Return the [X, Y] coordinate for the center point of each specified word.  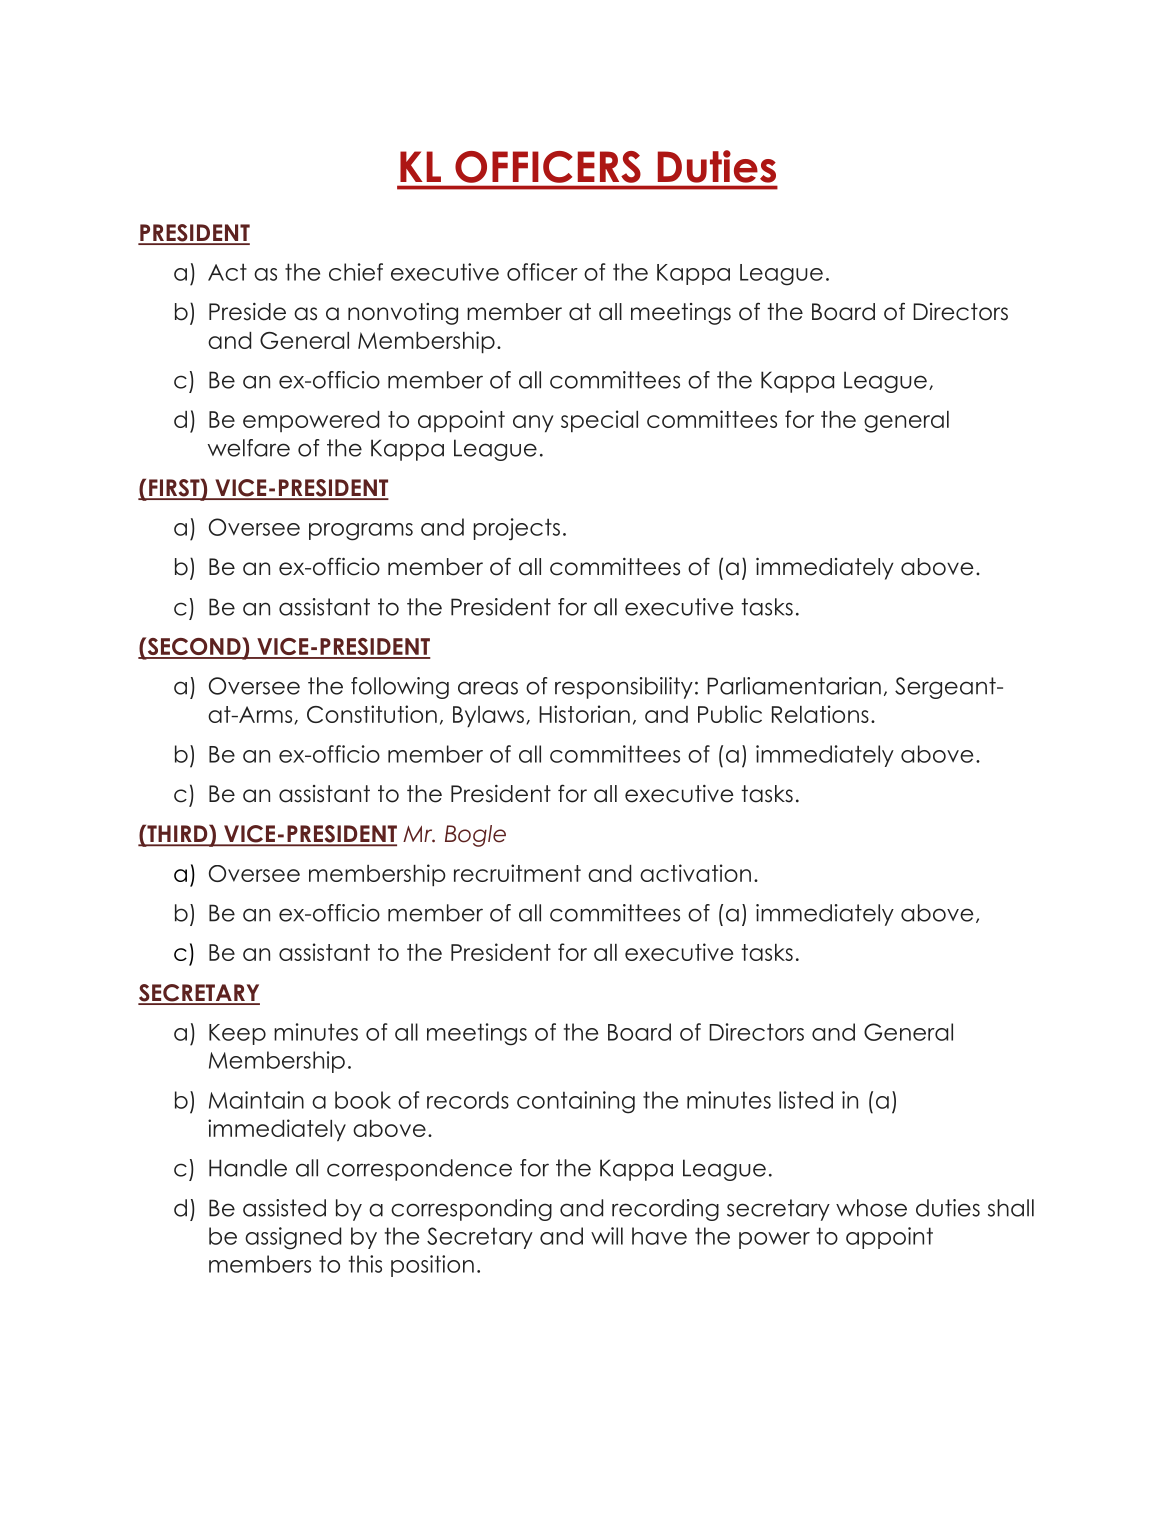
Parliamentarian [794, 686]
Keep [237, 1034]
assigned [293, 1238]
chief [356, 272]
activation [695, 873]
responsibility [624, 688]
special [599, 421]
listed [806, 1100]
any [533, 424]
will [607, 1236]
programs [361, 532]
